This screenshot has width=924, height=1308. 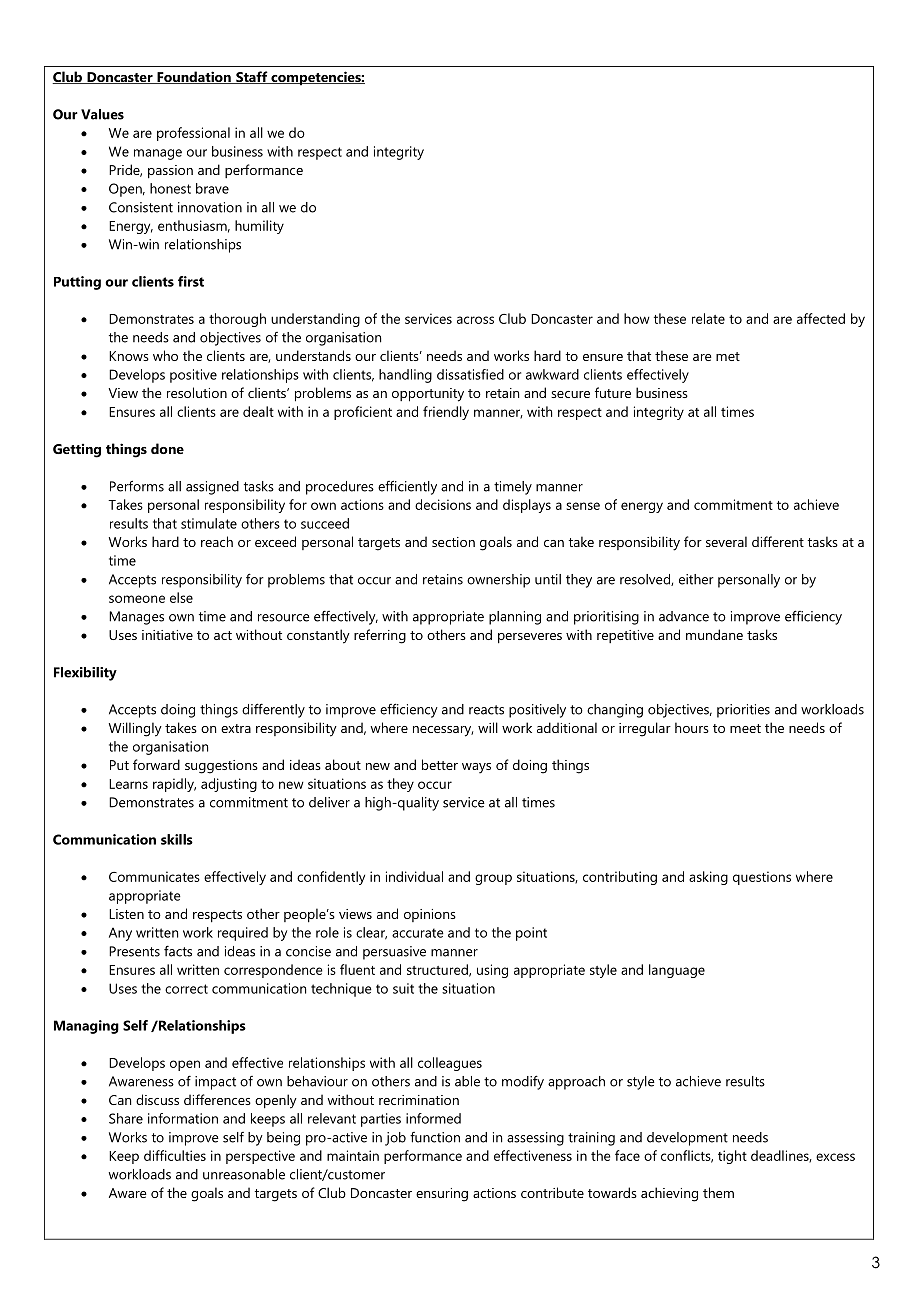 What do you see at coordinates (165, 355) in the screenshot?
I see `who` at bounding box center [165, 355].
